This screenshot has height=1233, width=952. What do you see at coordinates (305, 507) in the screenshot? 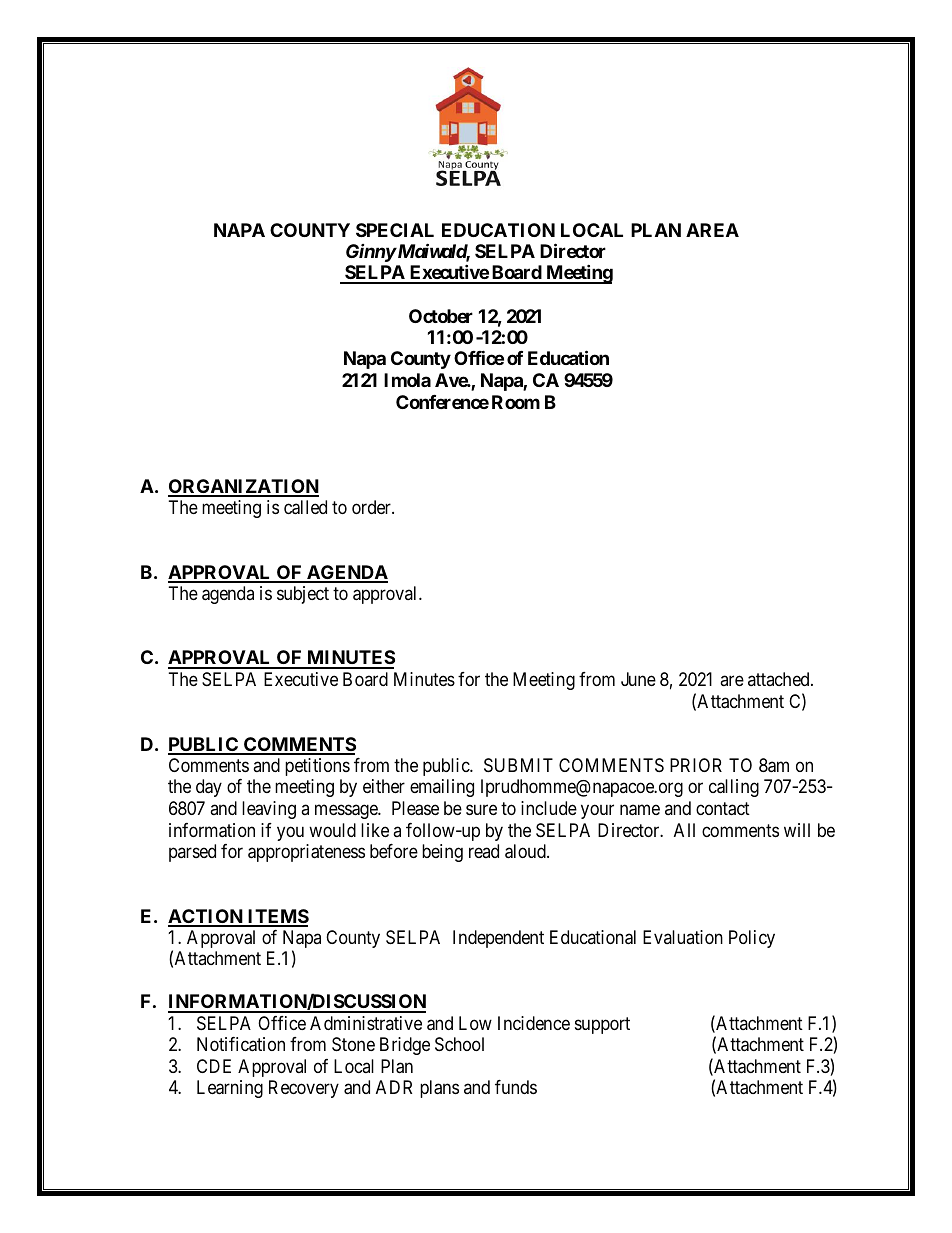
I see `called` at bounding box center [305, 507].
